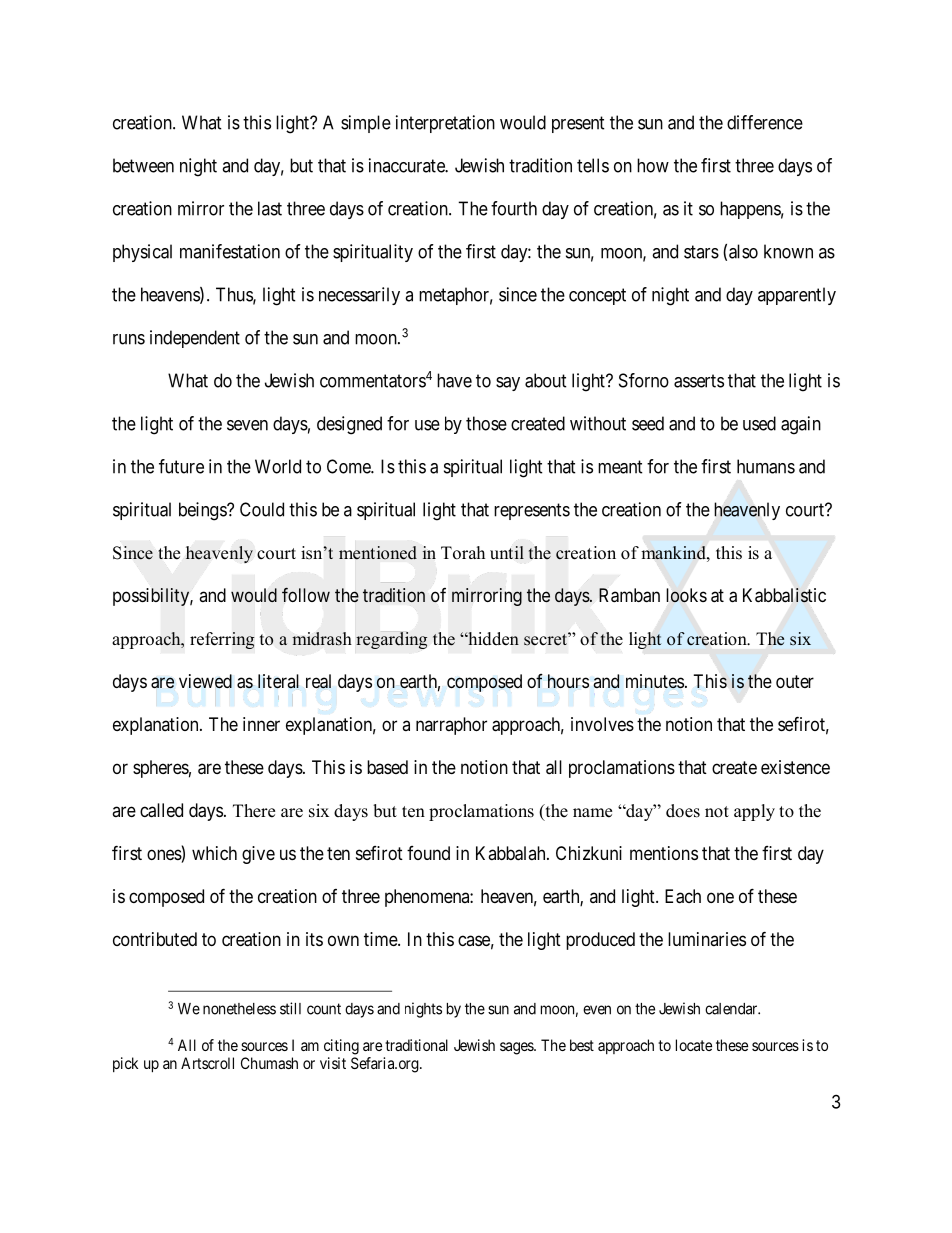 Image resolution: width=952 pixels, height=1233 pixels. What do you see at coordinates (207, 1063) in the document?
I see `Artscroll` at bounding box center [207, 1063].
